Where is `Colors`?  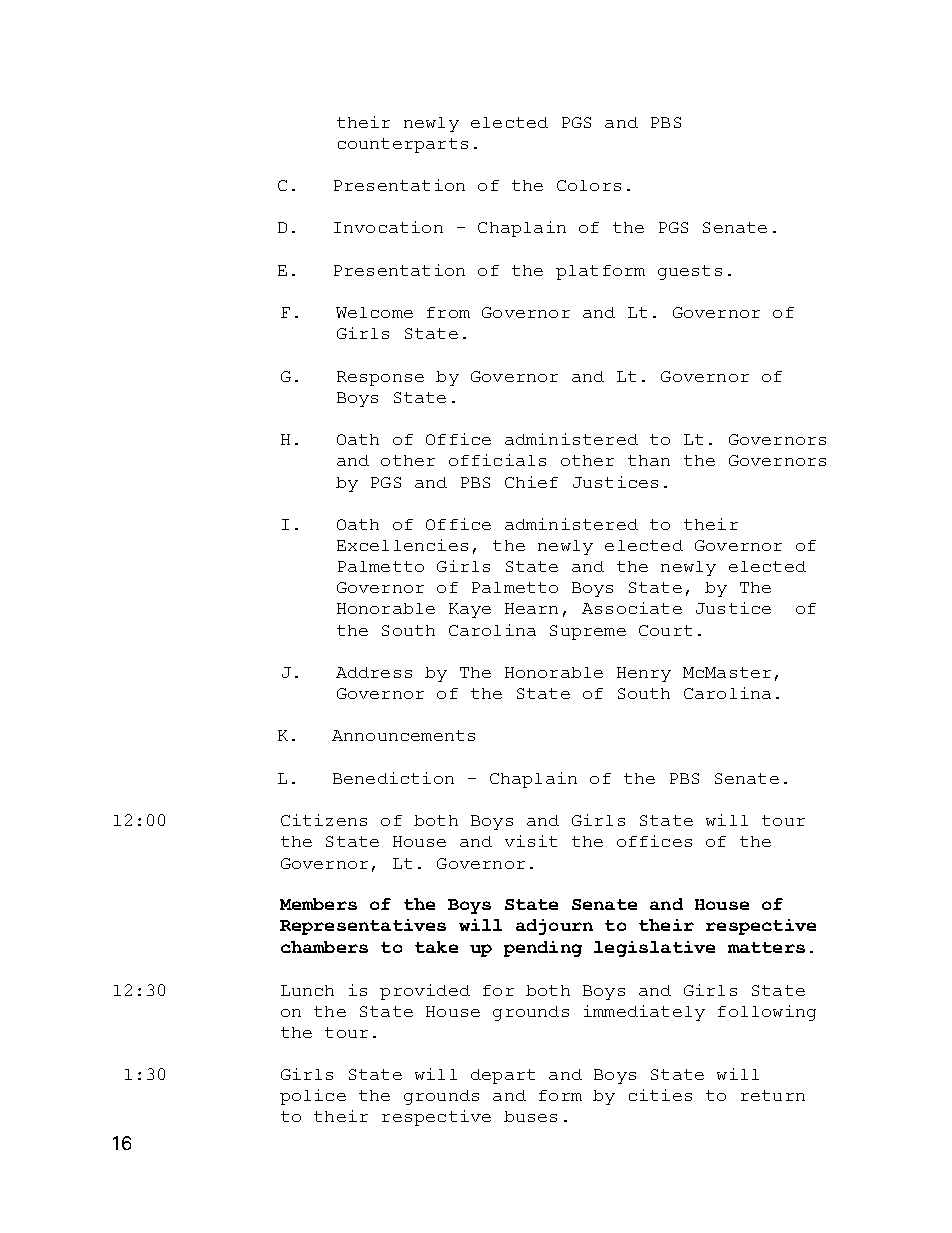 Colors is located at coordinates (589, 185).
